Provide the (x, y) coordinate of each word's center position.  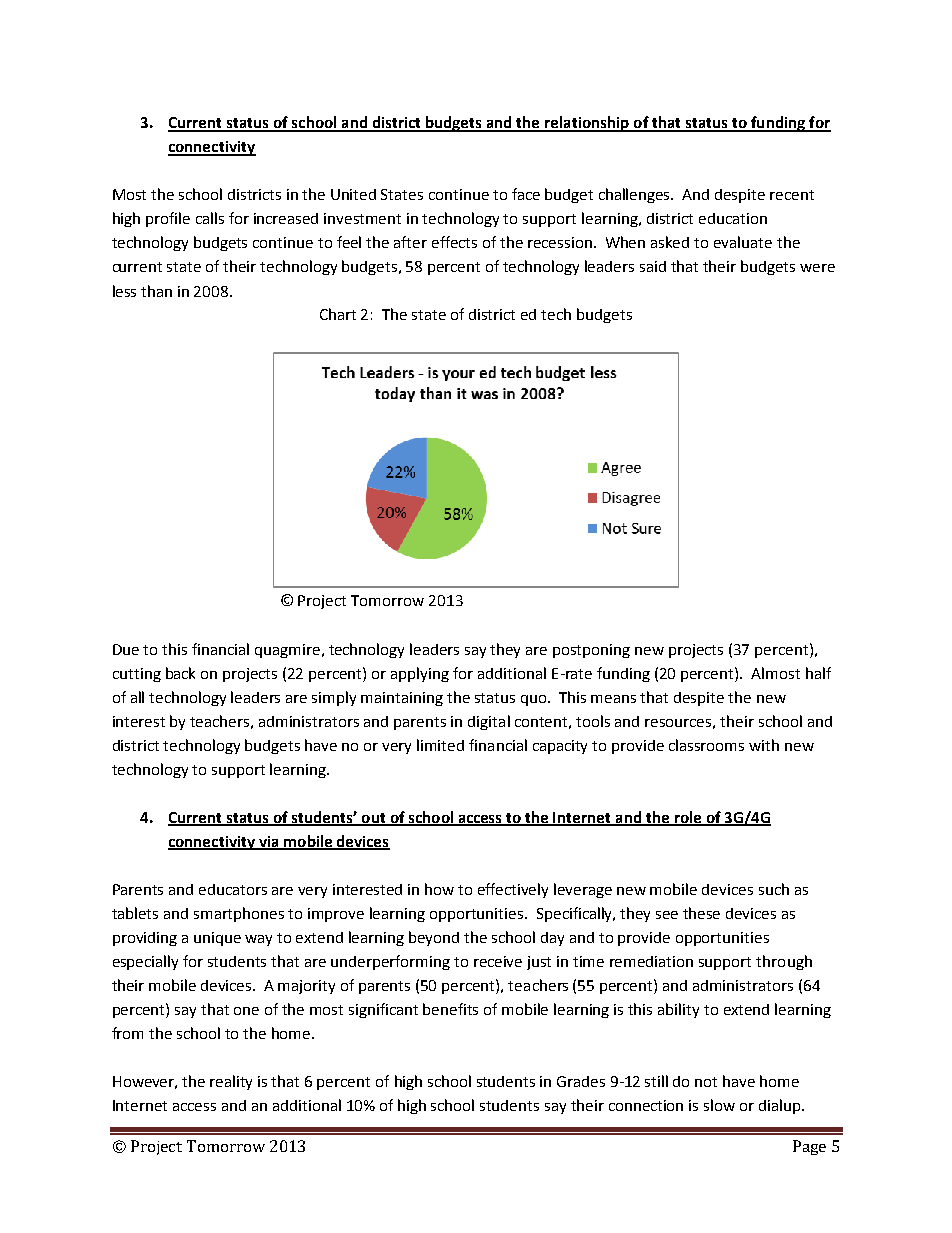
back (180, 673)
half (818, 673)
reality (231, 1082)
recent (792, 195)
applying (420, 674)
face (526, 194)
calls (210, 218)
